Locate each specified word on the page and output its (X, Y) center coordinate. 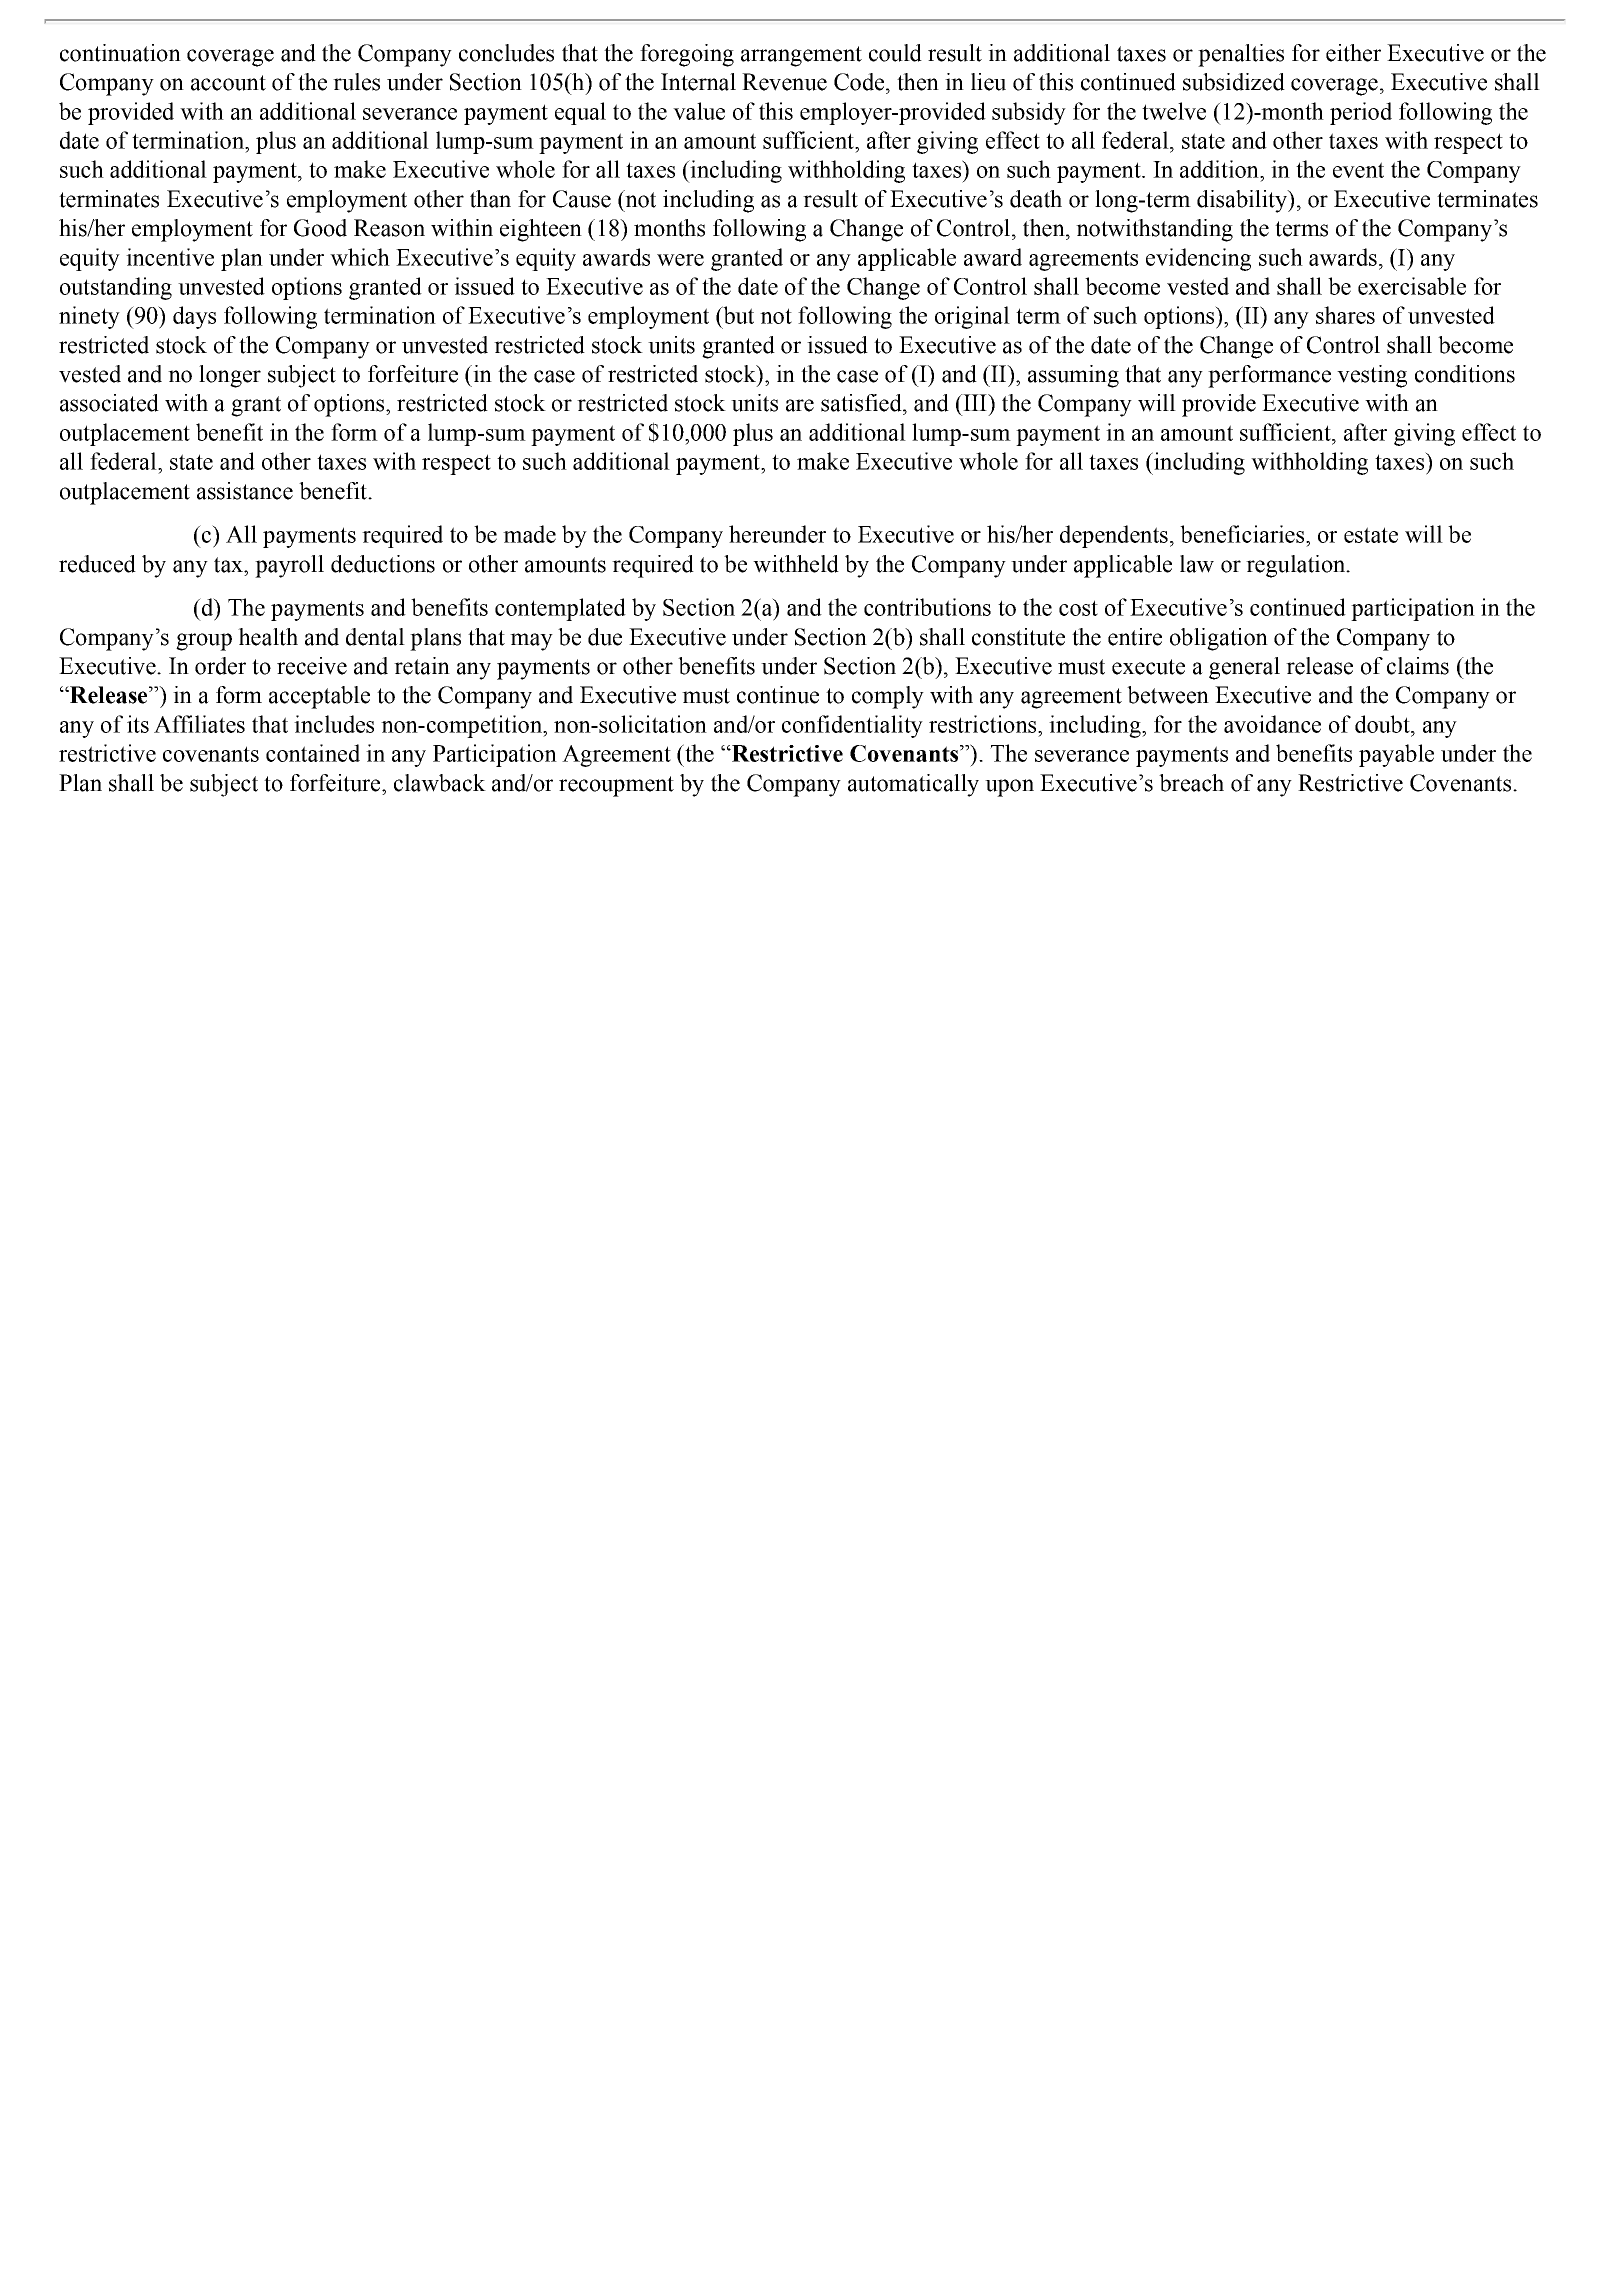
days (194, 317)
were (680, 260)
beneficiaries (1243, 534)
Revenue (784, 82)
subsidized (1234, 82)
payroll (289, 566)
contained (313, 753)
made (529, 534)
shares (1345, 315)
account (228, 83)
